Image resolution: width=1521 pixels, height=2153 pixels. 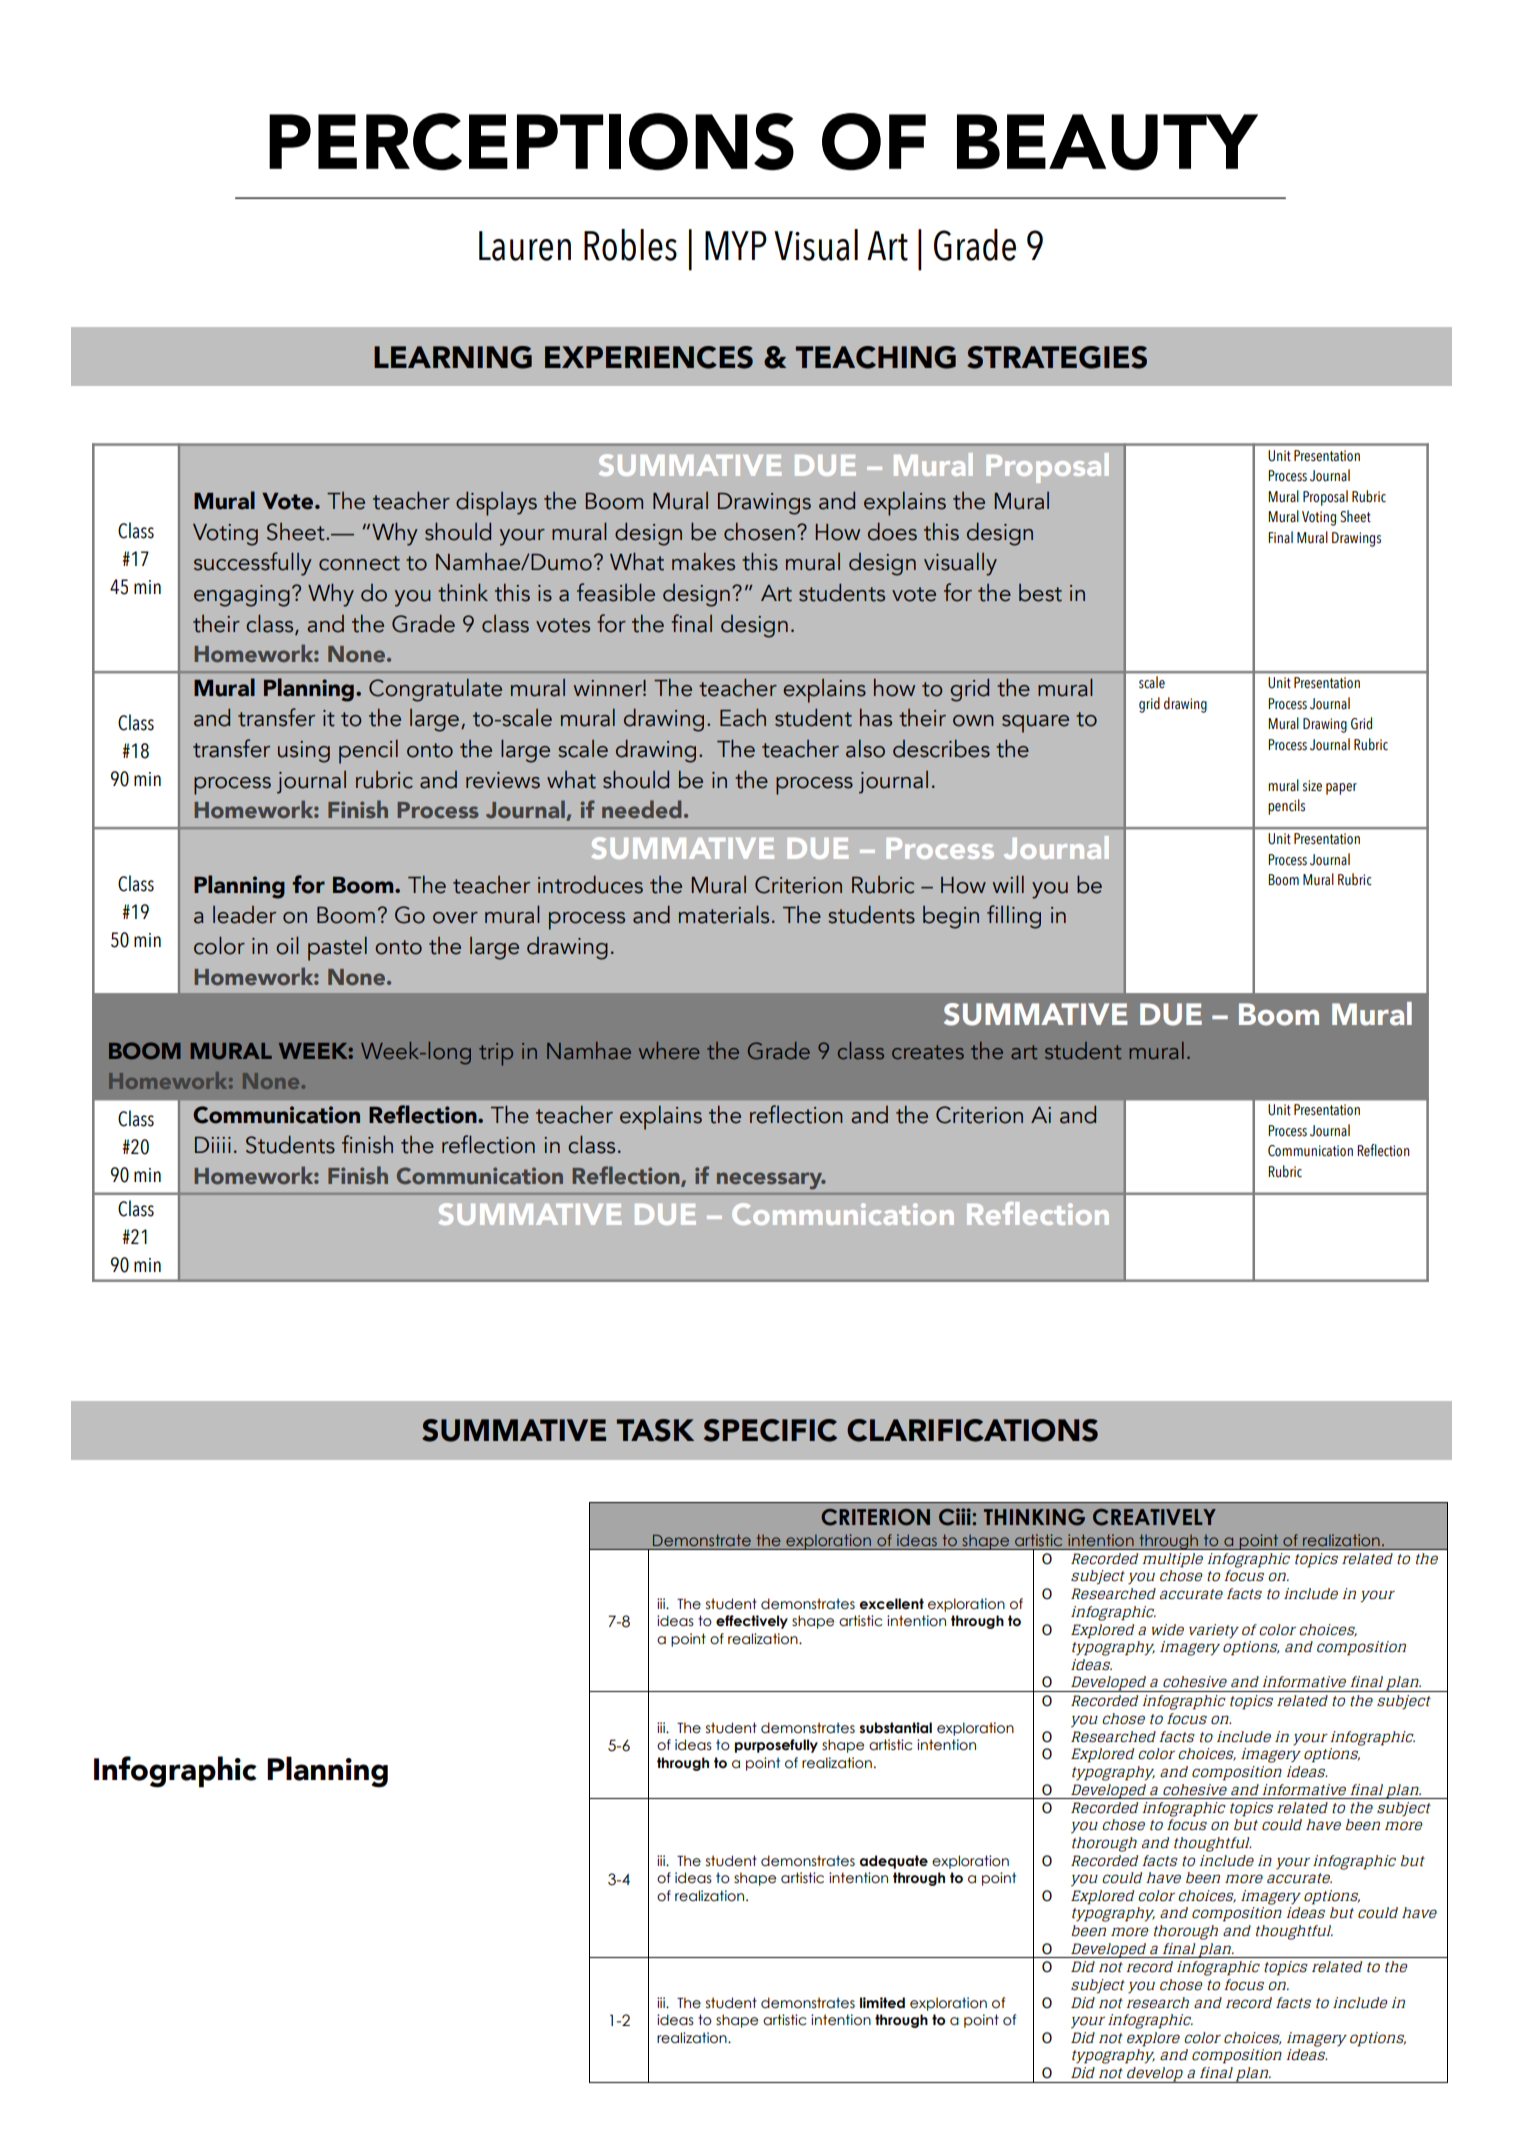 What do you see at coordinates (525, 246) in the image?
I see `Lauren` at bounding box center [525, 246].
